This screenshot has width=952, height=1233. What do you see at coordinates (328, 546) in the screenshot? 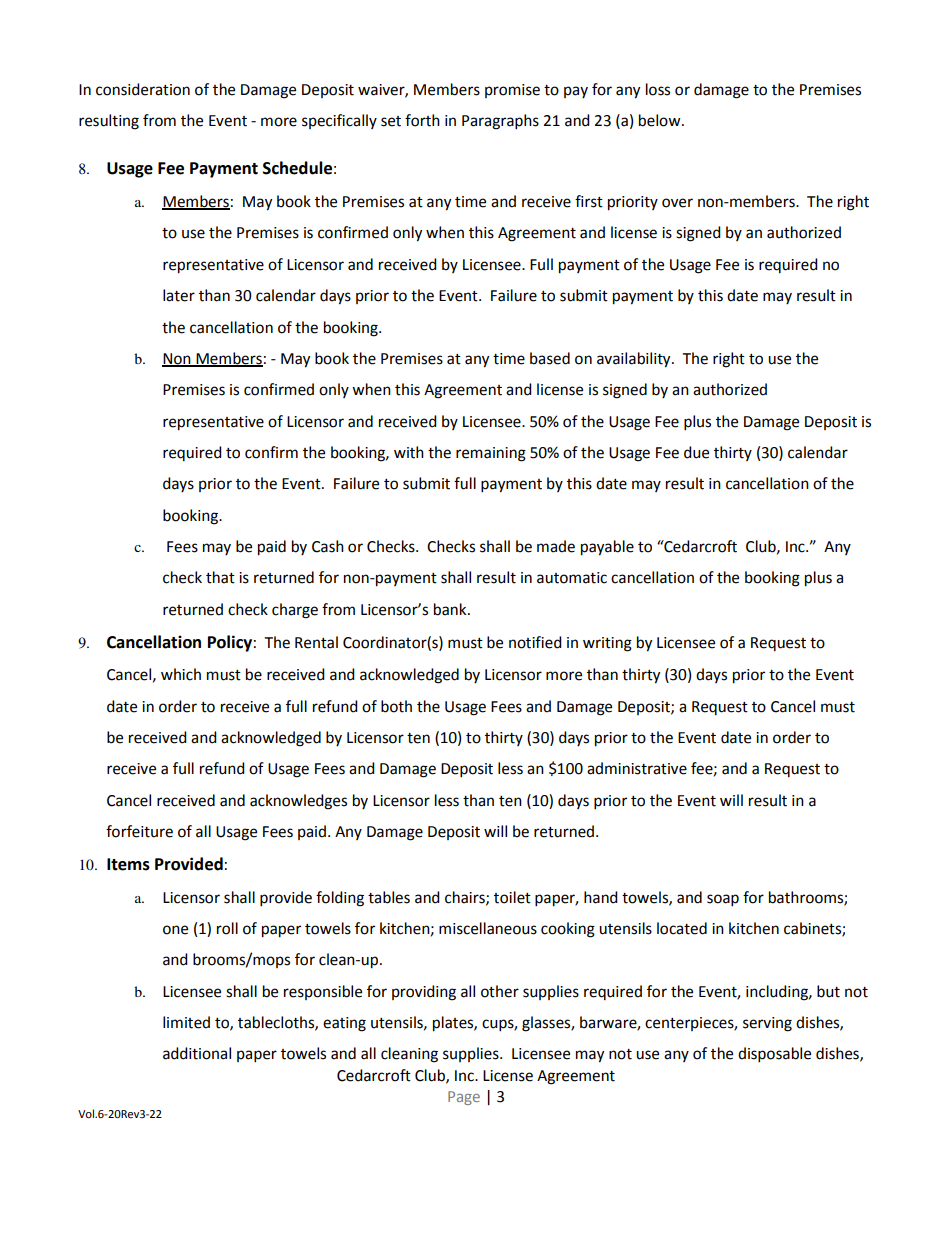
I see `Cash` at bounding box center [328, 546].
